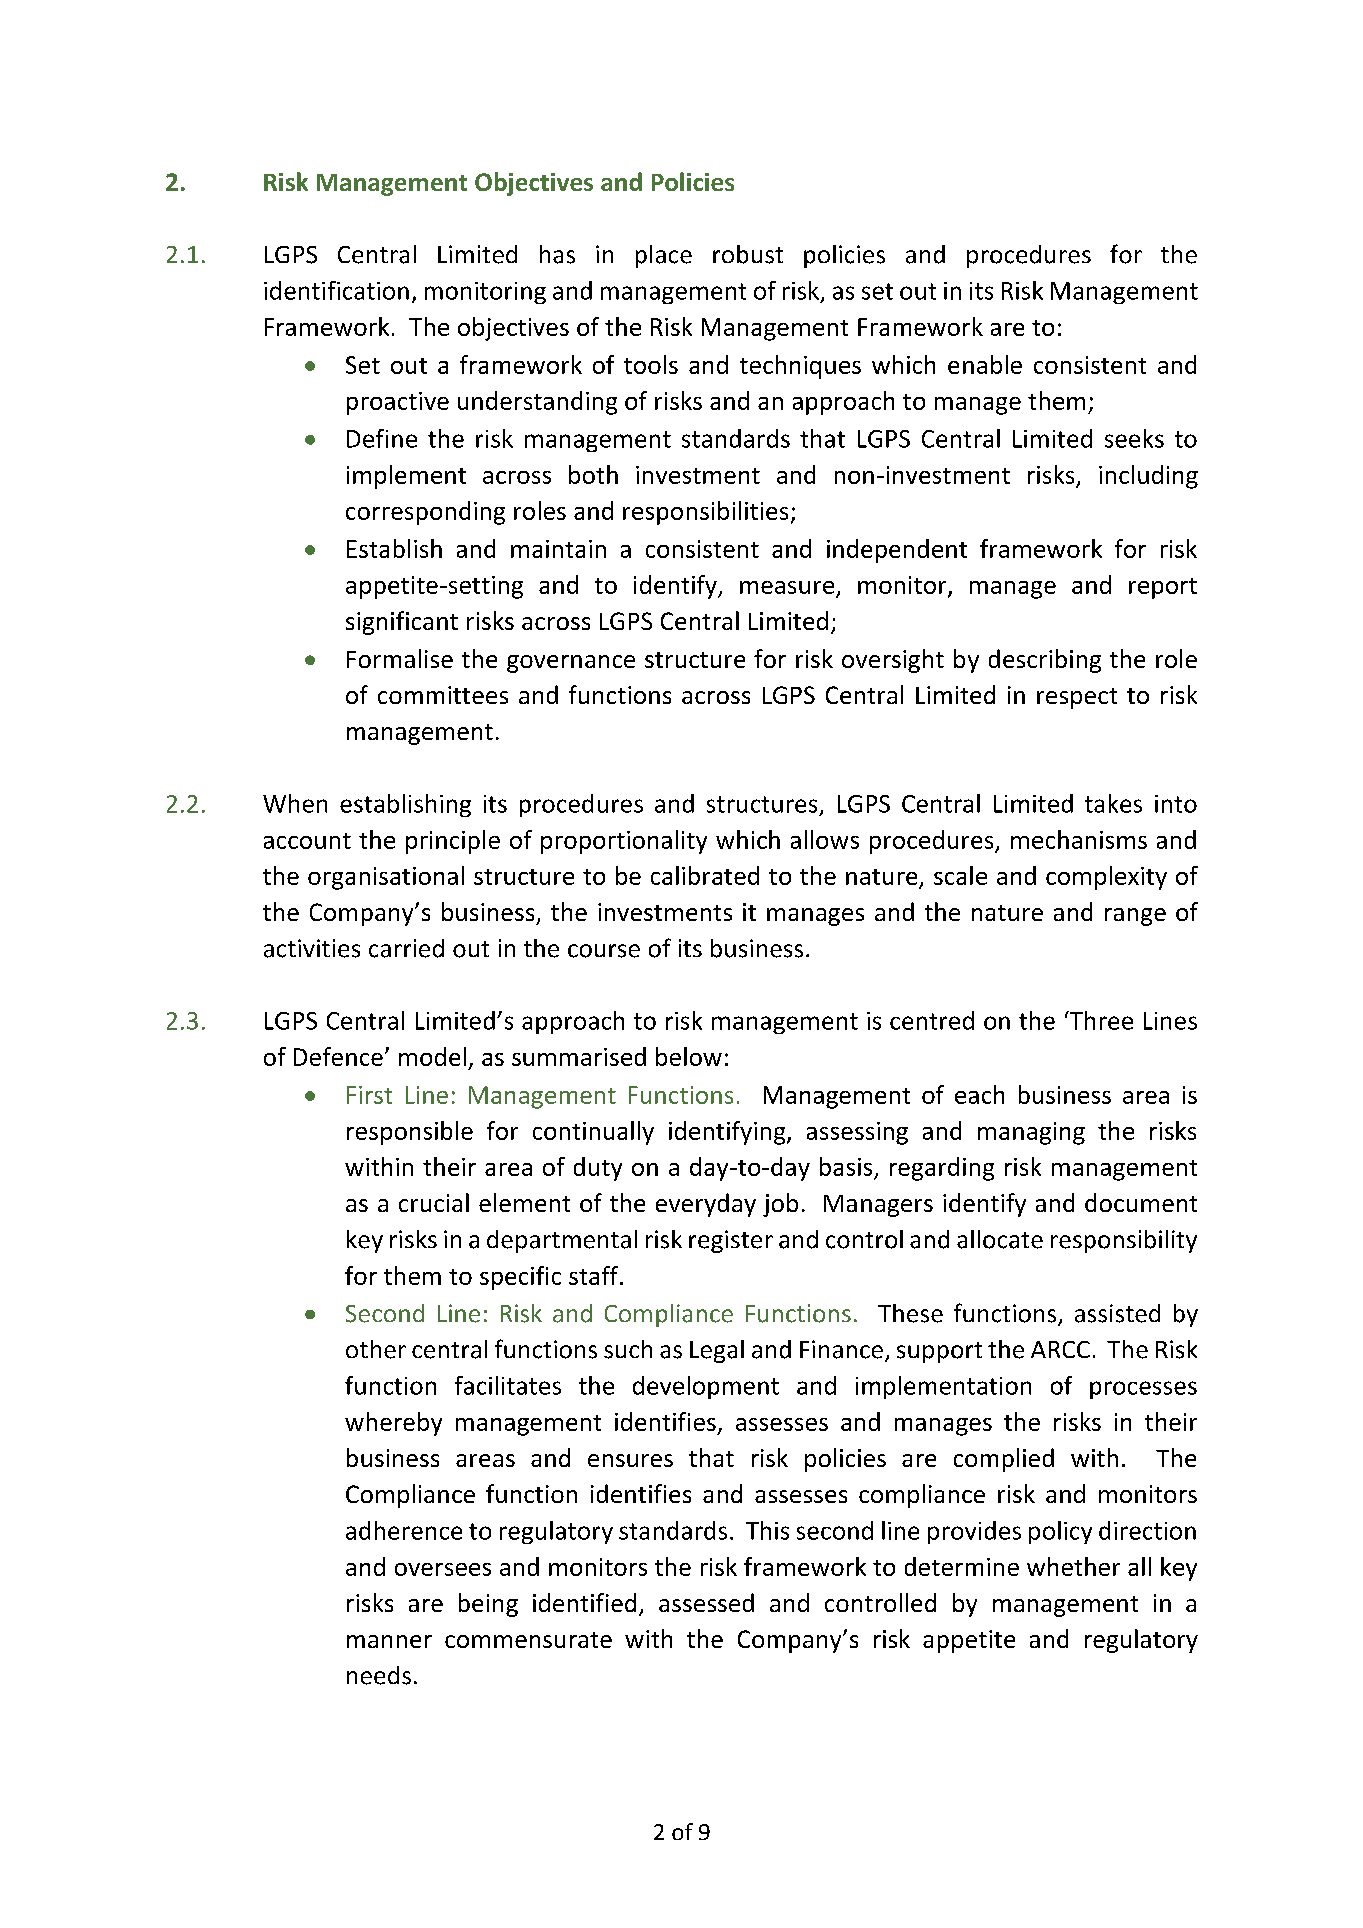 Image resolution: width=1363 pixels, height=1928 pixels. Describe the element at coordinates (748, 254) in the screenshot. I see `robust` at that location.
